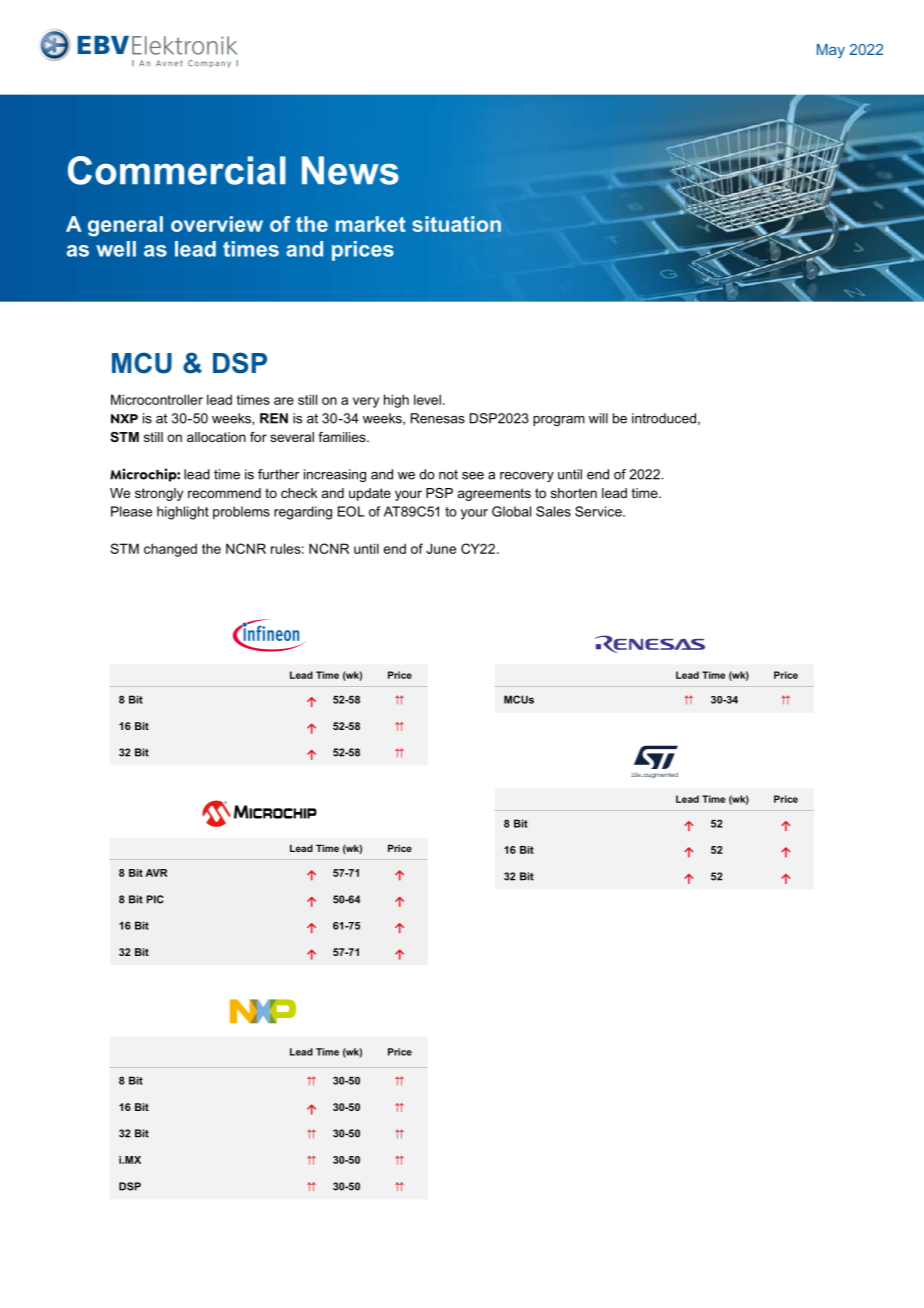  Describe the element at coordinates (831, 51) in the image. I see `May` at that location.
